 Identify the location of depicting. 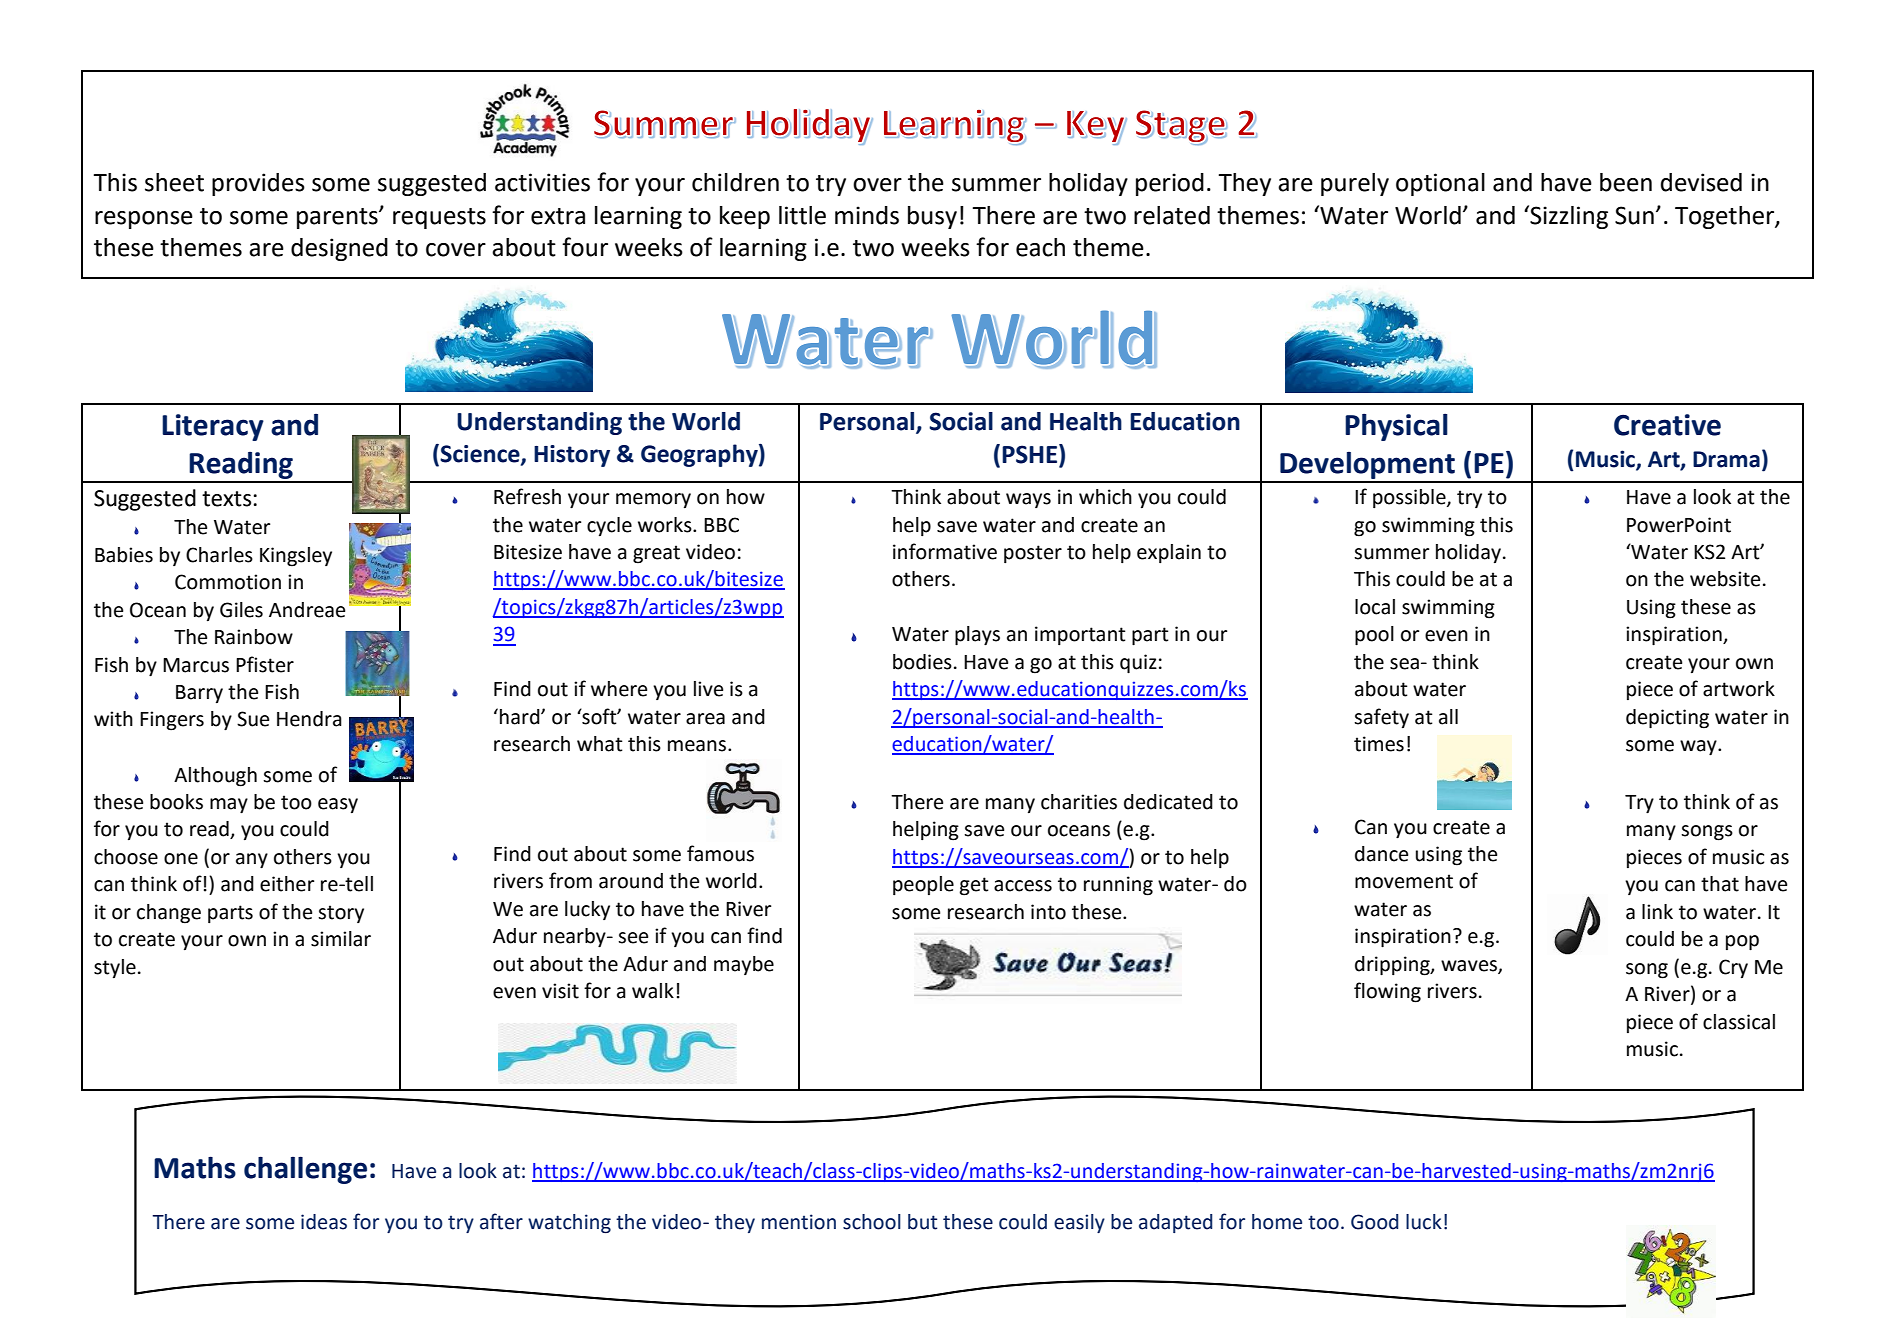
(1667, 719).
